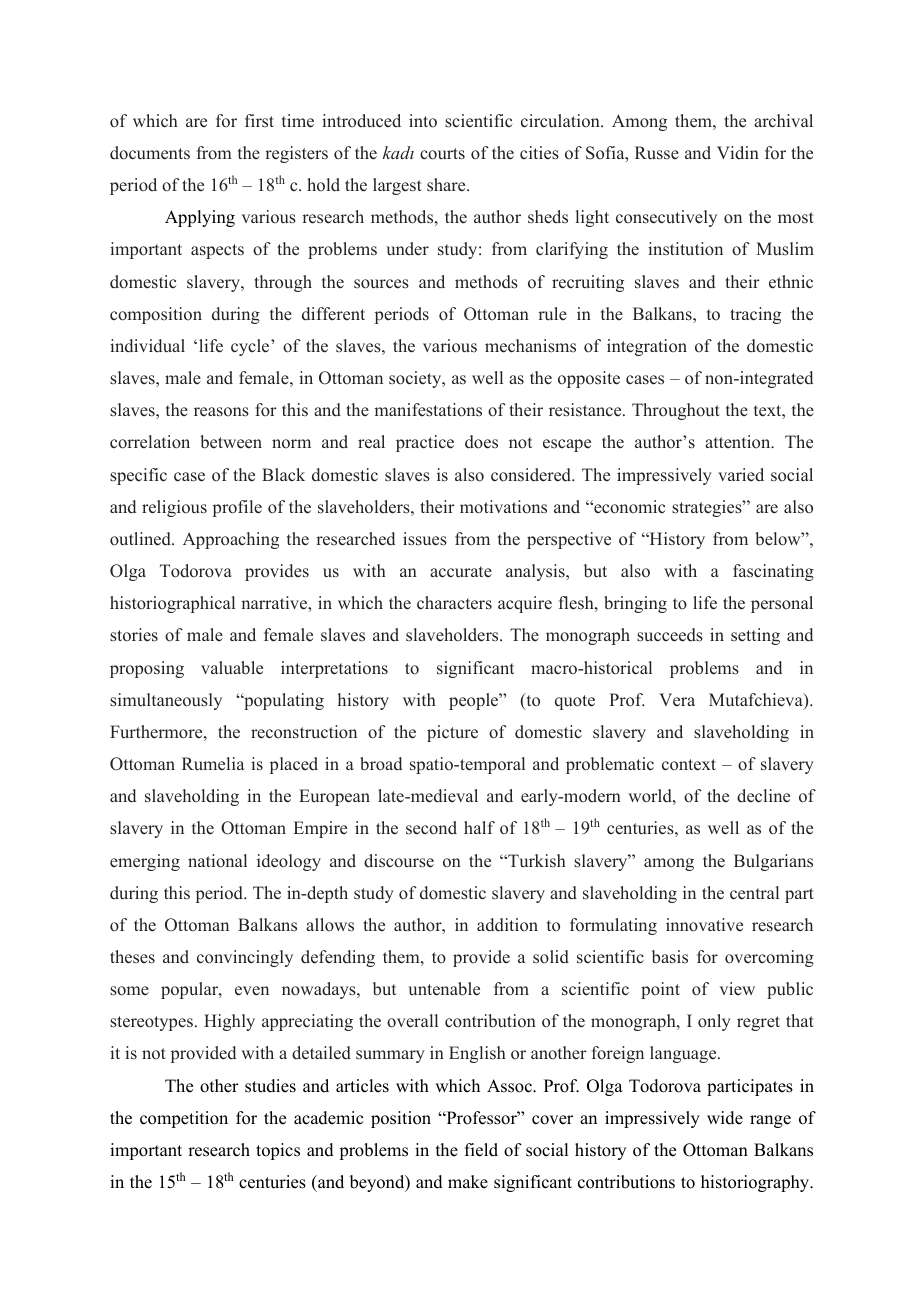 Image resolution: width=924 pixels, height=1308 pixels. Describe the element at coordinates (704, 925) in the screenshot. I see `innovative` at that location.
